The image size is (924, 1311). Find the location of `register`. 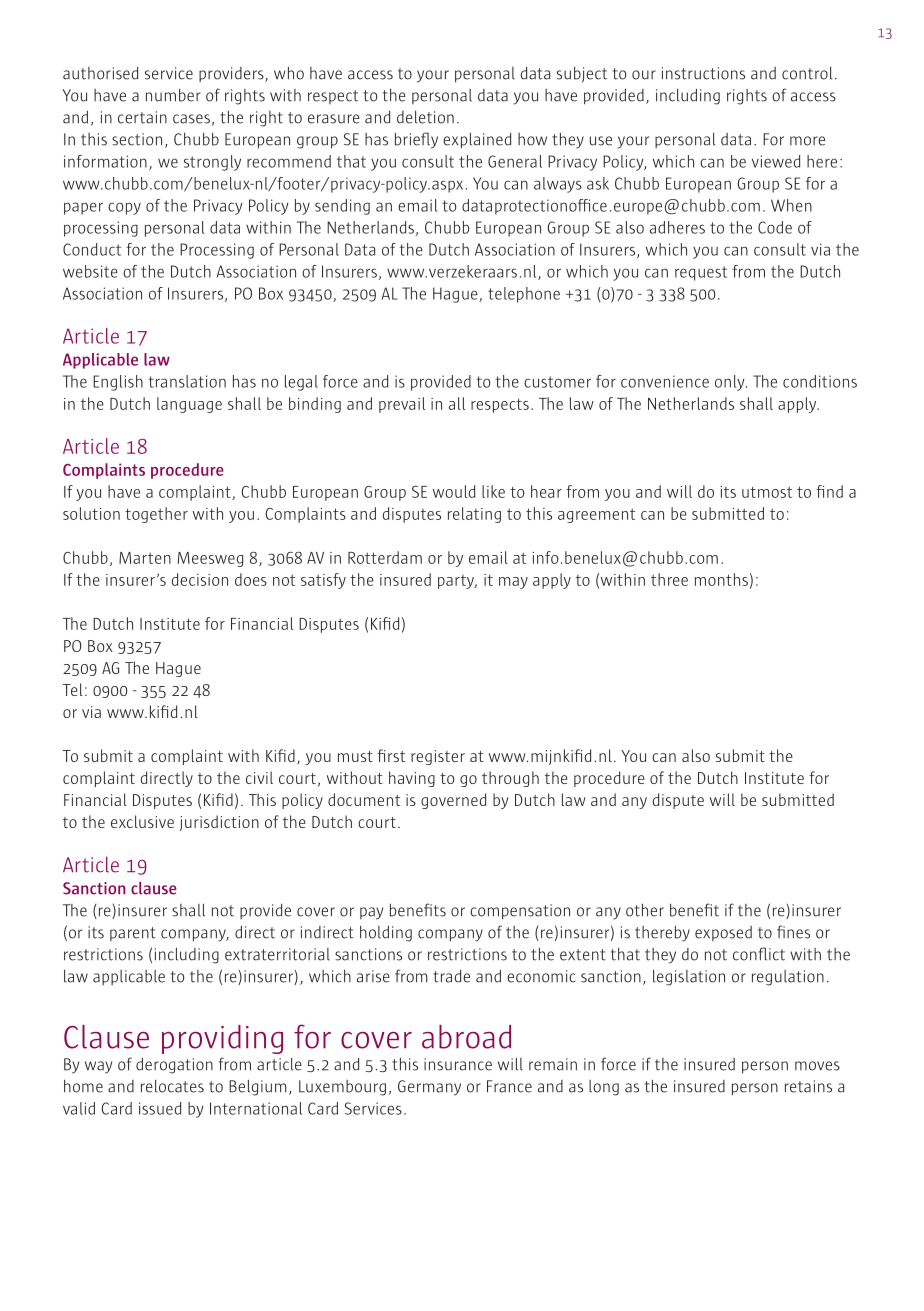

register is located at coordinates (438, 757).
